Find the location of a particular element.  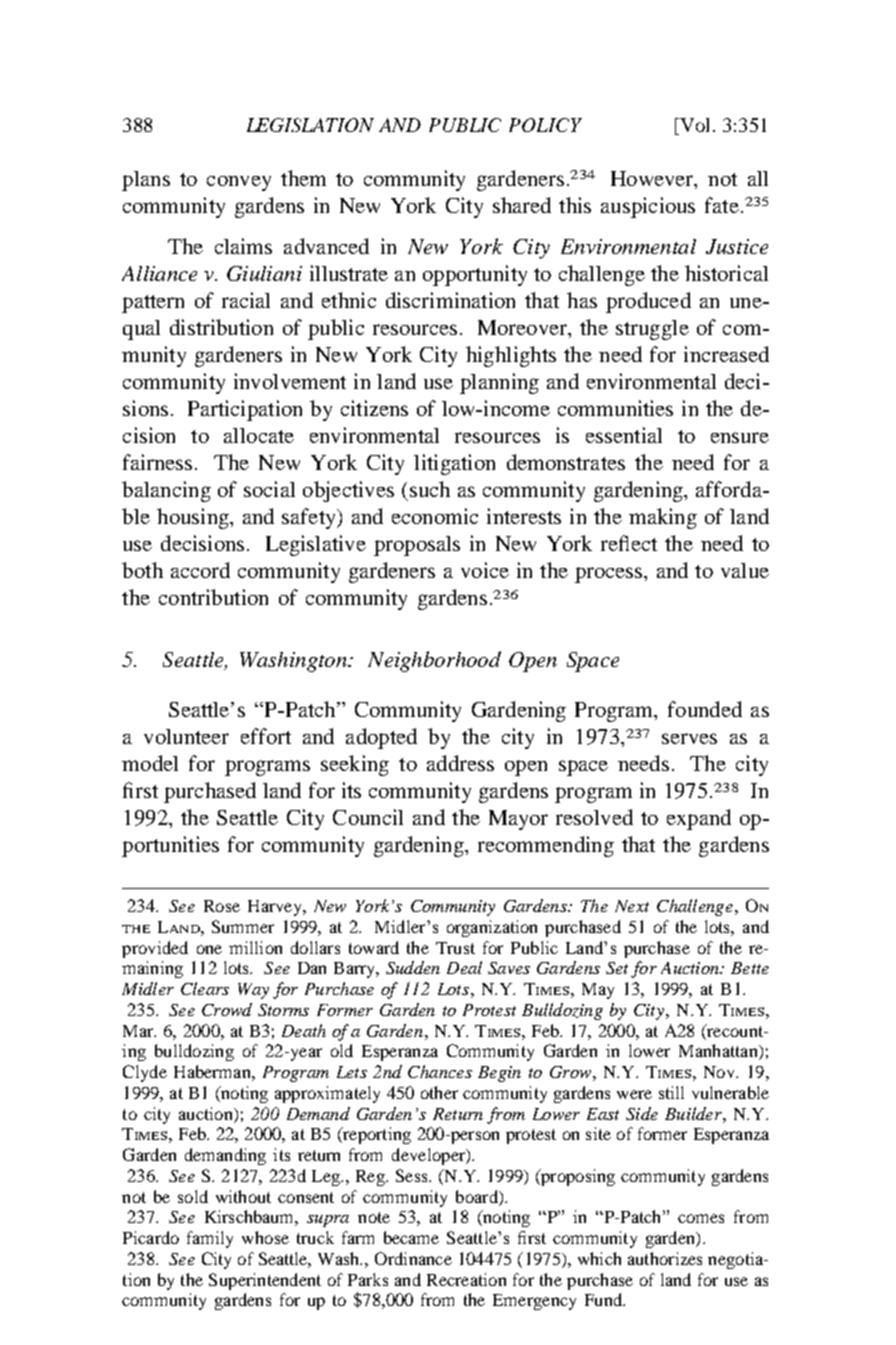

However is located at coordinates (653, 178).
